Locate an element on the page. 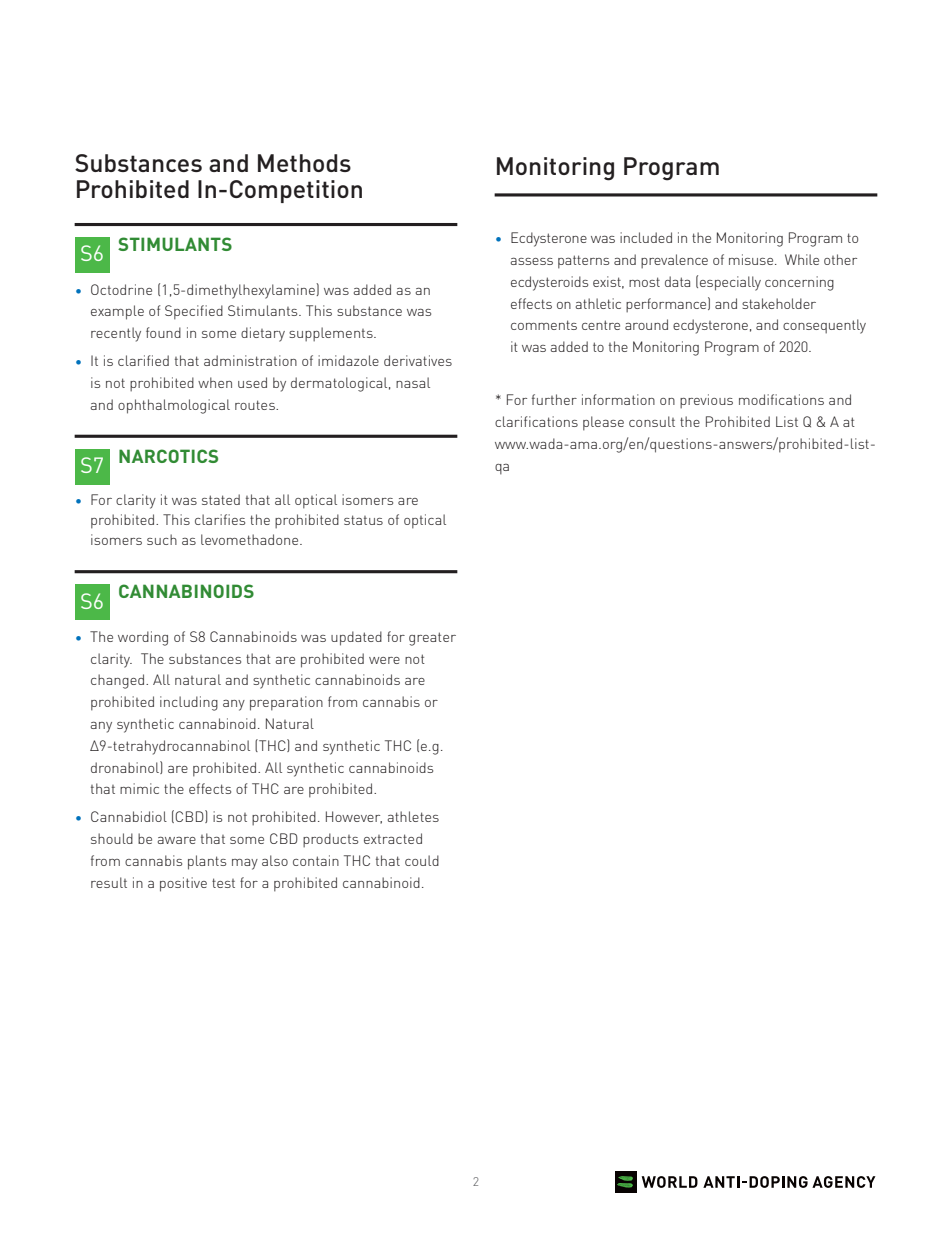 The height and width of the document is (1233, 952). plants is located at coordinates (207, 862).
